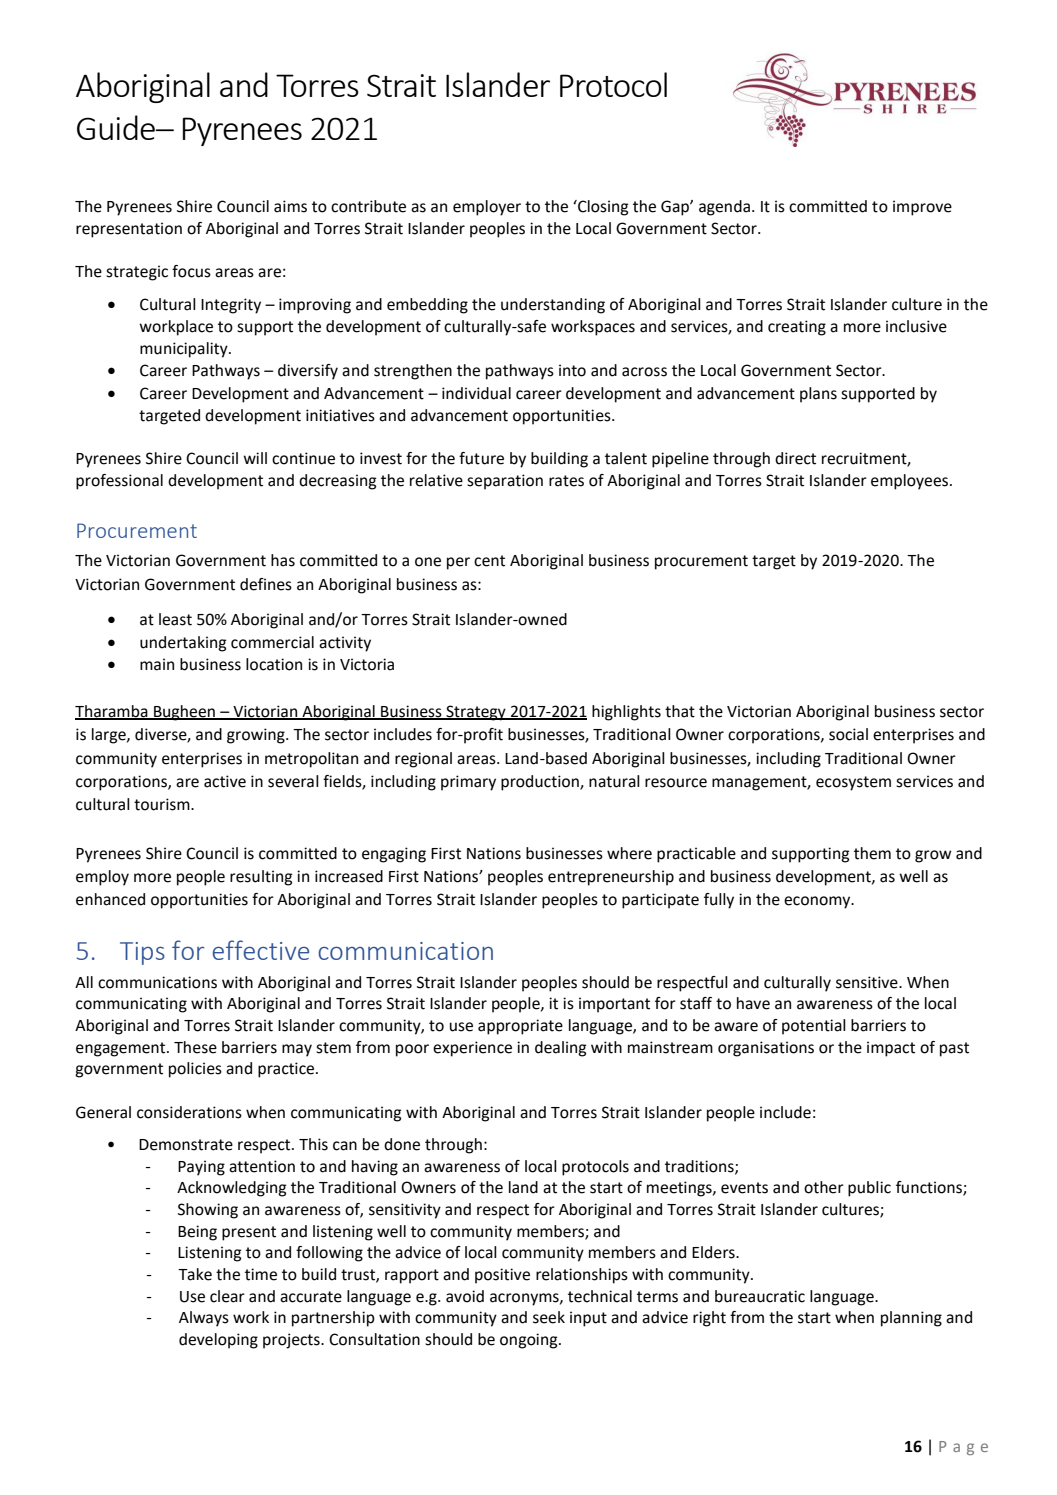 The image size is (1057, 1495). I want to click on will, so click(255, 458).
